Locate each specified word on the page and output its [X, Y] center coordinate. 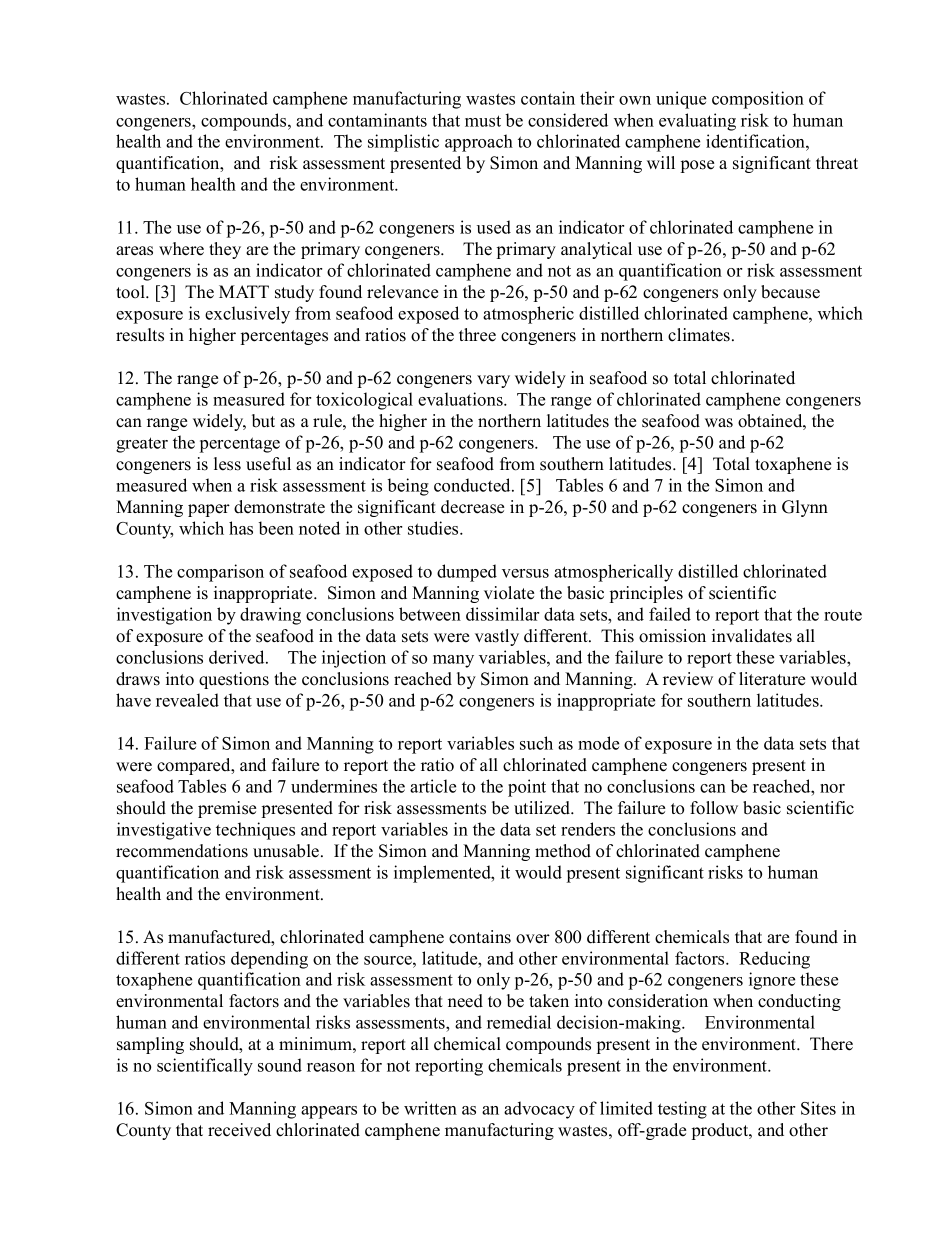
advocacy [539, 1110]
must [483, 121]
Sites [818, 1108]
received [239, 1130]
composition [758, 100]
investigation [164, 616]
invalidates [752, 636]
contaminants [377, 120]
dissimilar [502, 614]
